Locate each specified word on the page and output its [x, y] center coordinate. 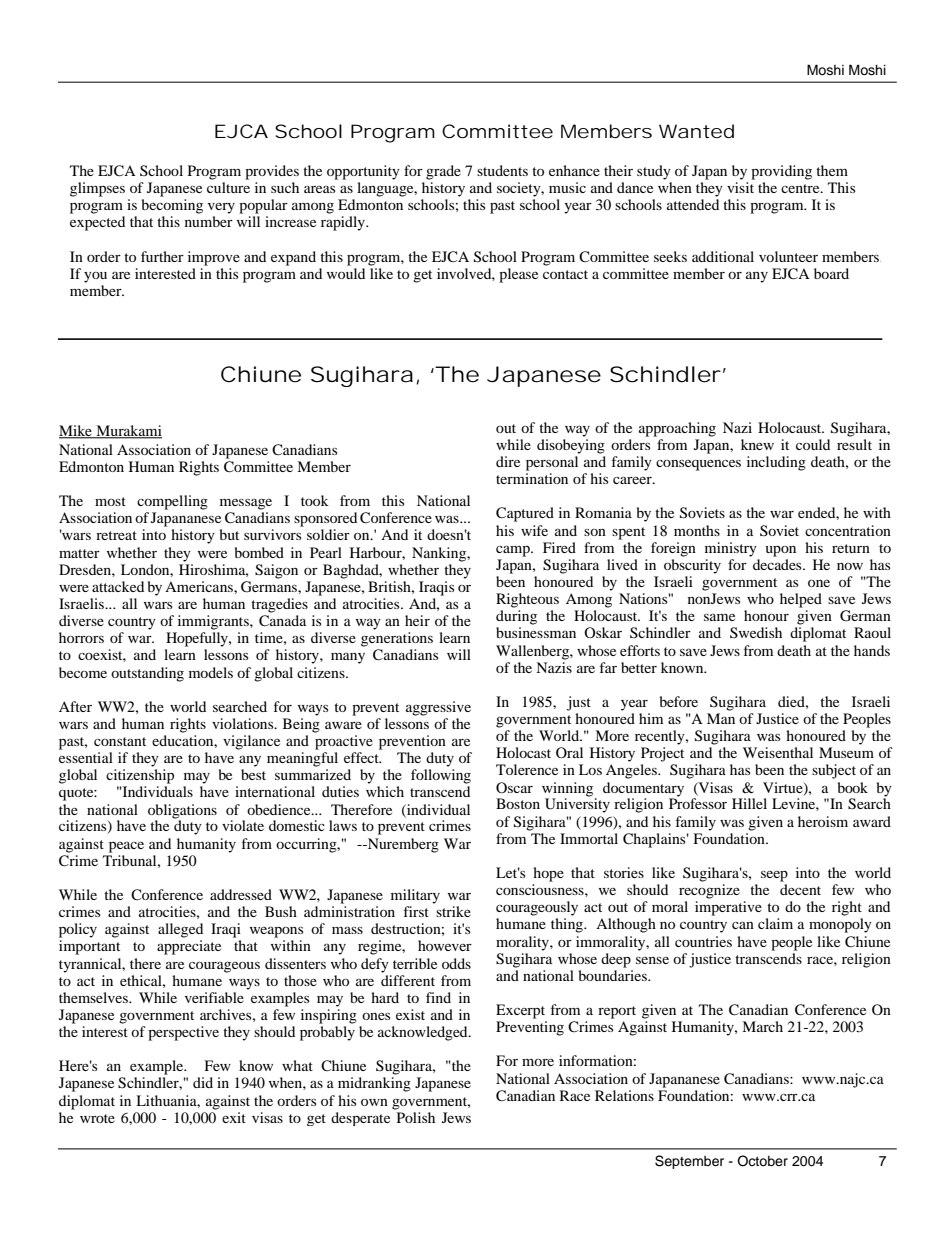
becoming [172, 206]
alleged [180, 930]
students [502, 170]
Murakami [128, 432]
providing [781, 172]
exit [234, 1117]
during [516, 617]
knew [757, 444]
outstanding [147, 674]
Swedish [756, 632]
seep [774, 876]
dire [508, 461]
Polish [416, 1117]
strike [453, 911]
